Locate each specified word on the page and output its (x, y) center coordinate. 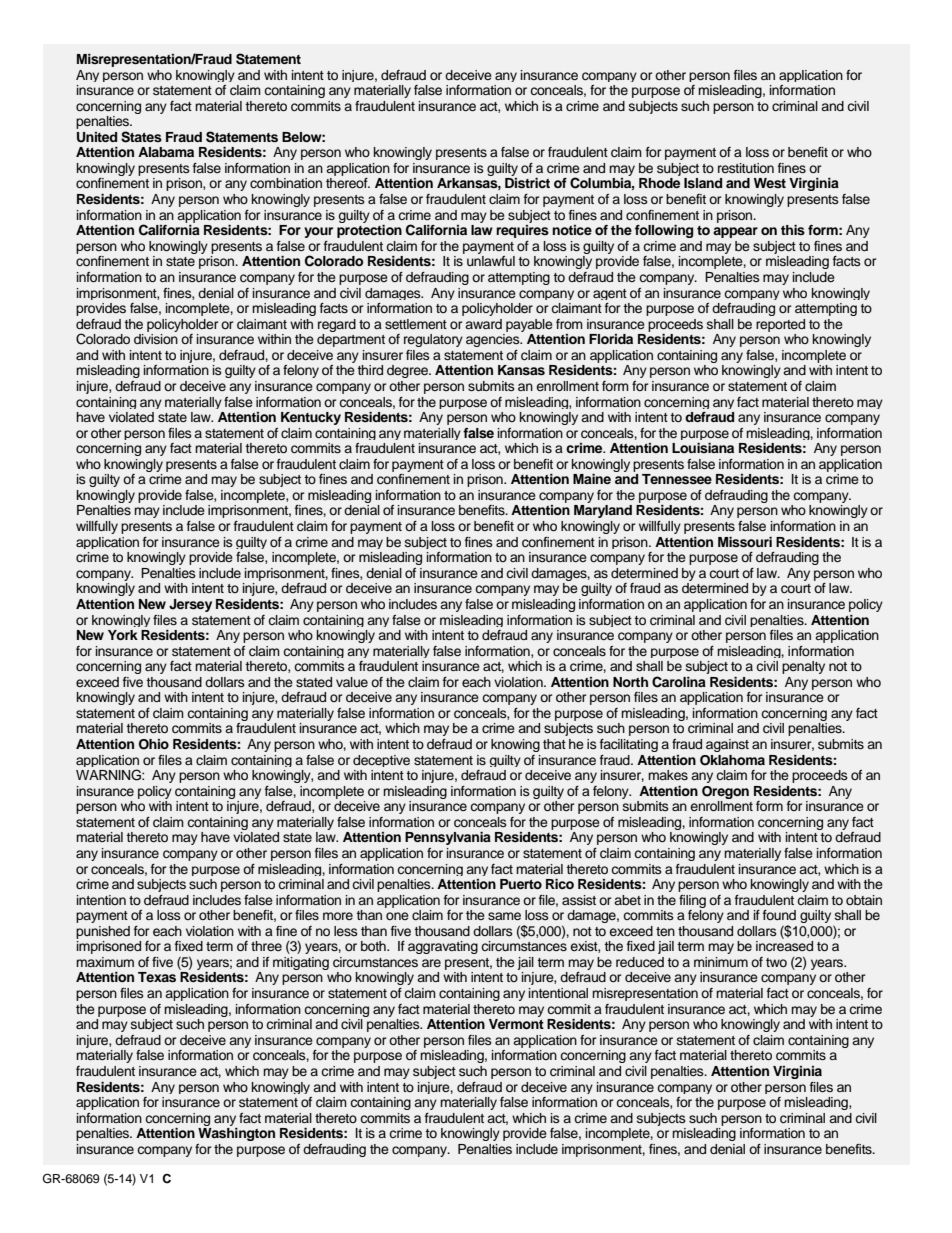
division (156, 339)
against (727, 745)
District (527, 183)
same (504, 916)
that (554, 744)
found (779, 915)
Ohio (154, 744)
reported (780, 325)
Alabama (166, 152)
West (770, 183)
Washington (236, 1134)
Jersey (190, 605)
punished (103, 932)
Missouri (745, 542)
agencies (494, 340)
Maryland (603, 511)
